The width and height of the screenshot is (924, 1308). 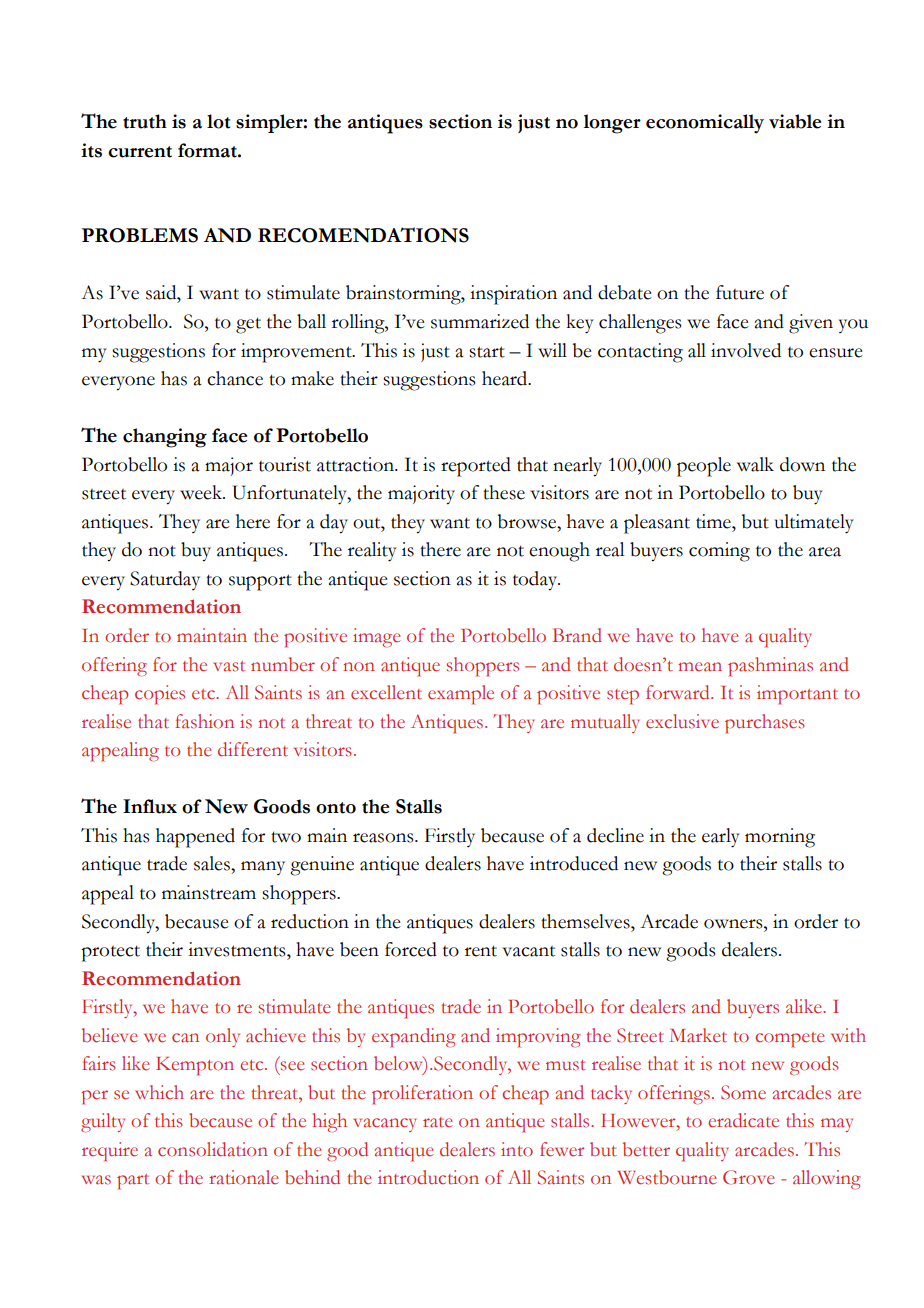 I want to click on viable, so click(x=795, y=121).
